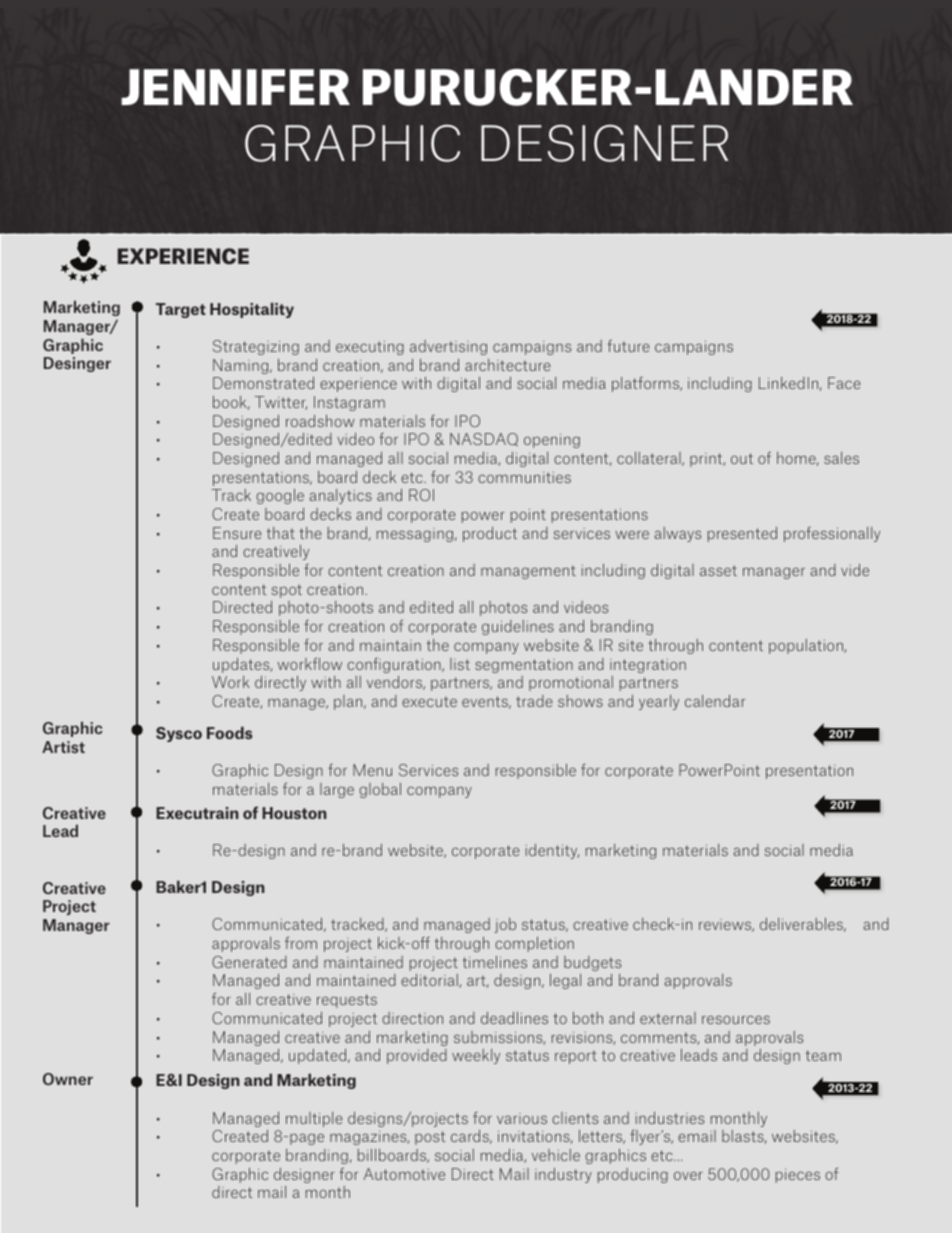  Describe the element at coordinates (430, 1138) in the page. I see `post` at that location.
